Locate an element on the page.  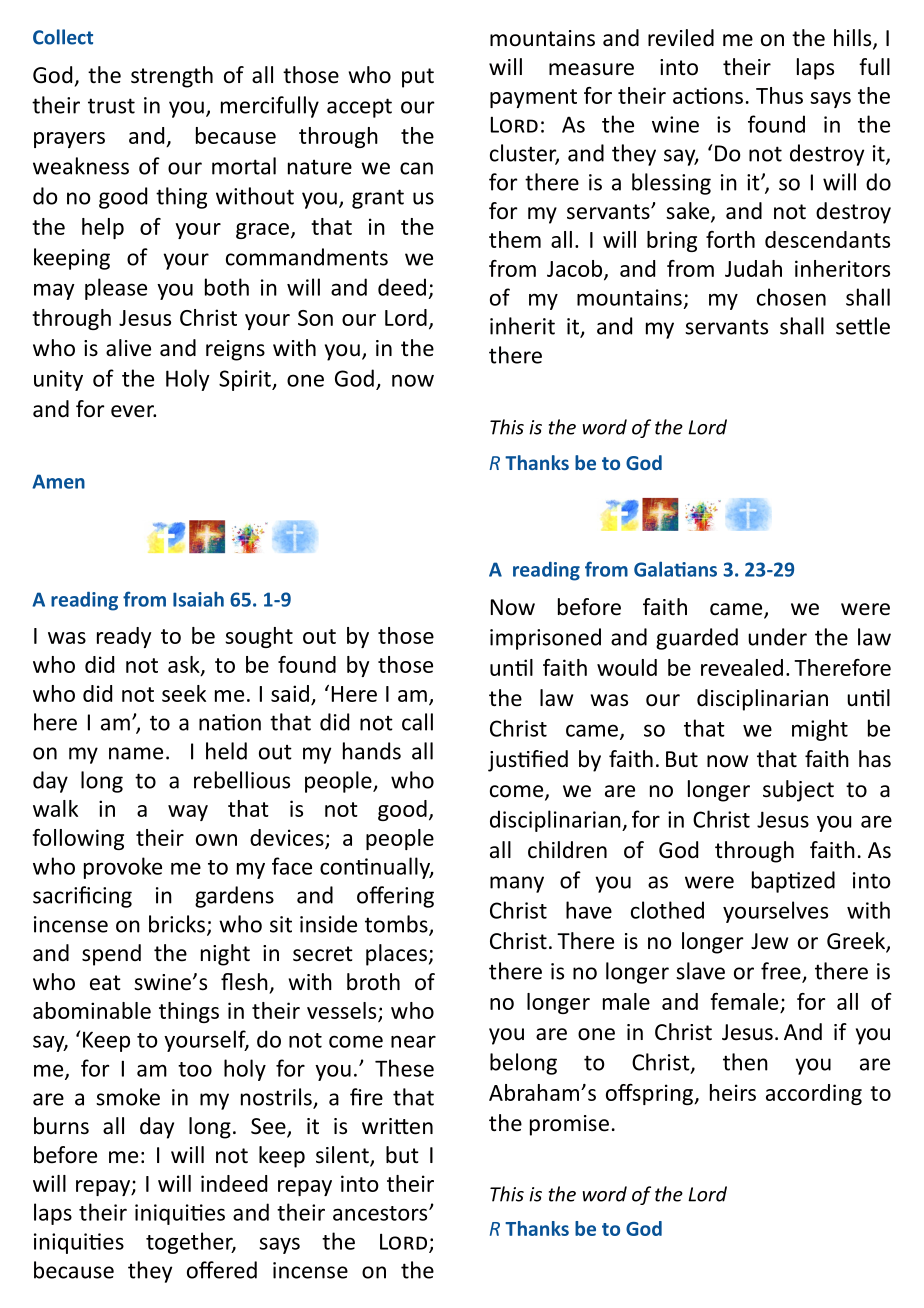
ask is located at coordinates (185, 665).
